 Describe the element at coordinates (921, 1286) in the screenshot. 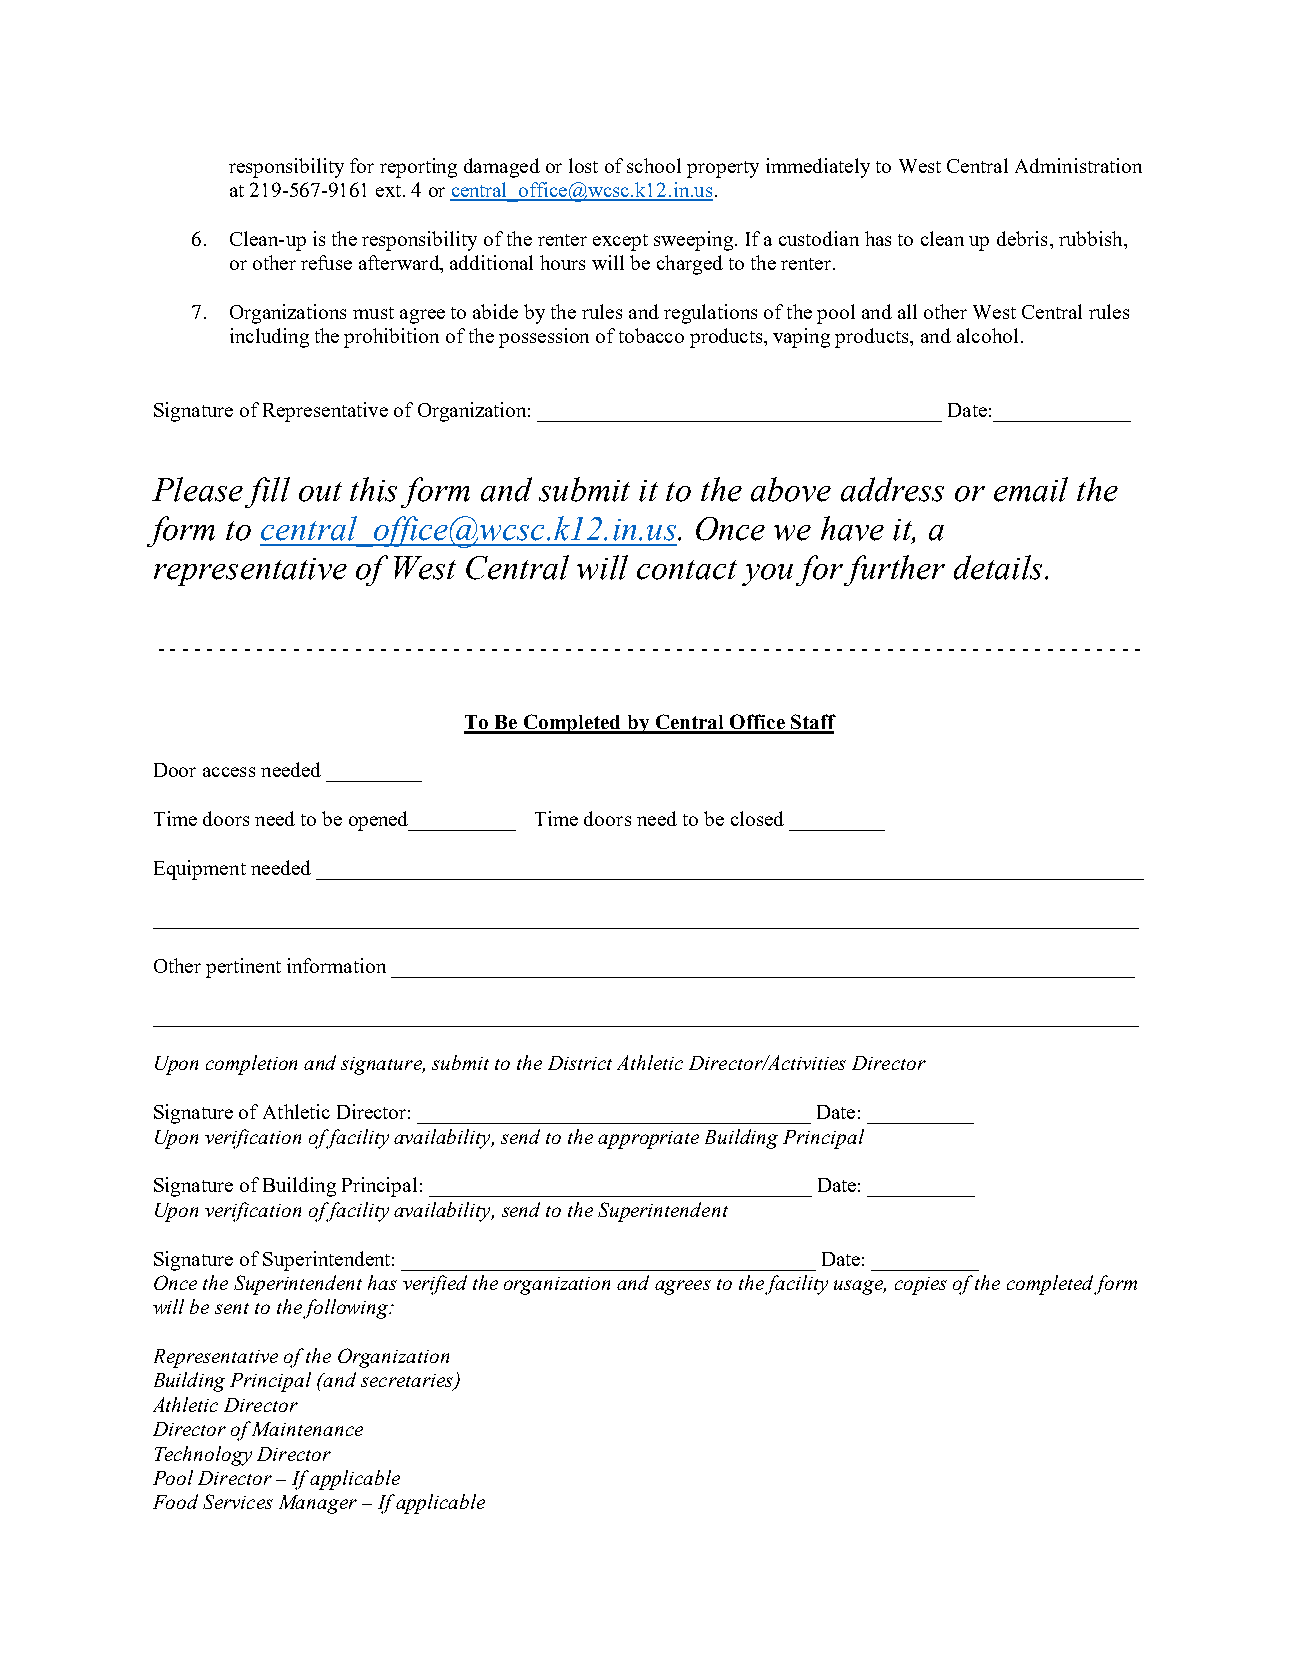

I see `copies` at that location.
